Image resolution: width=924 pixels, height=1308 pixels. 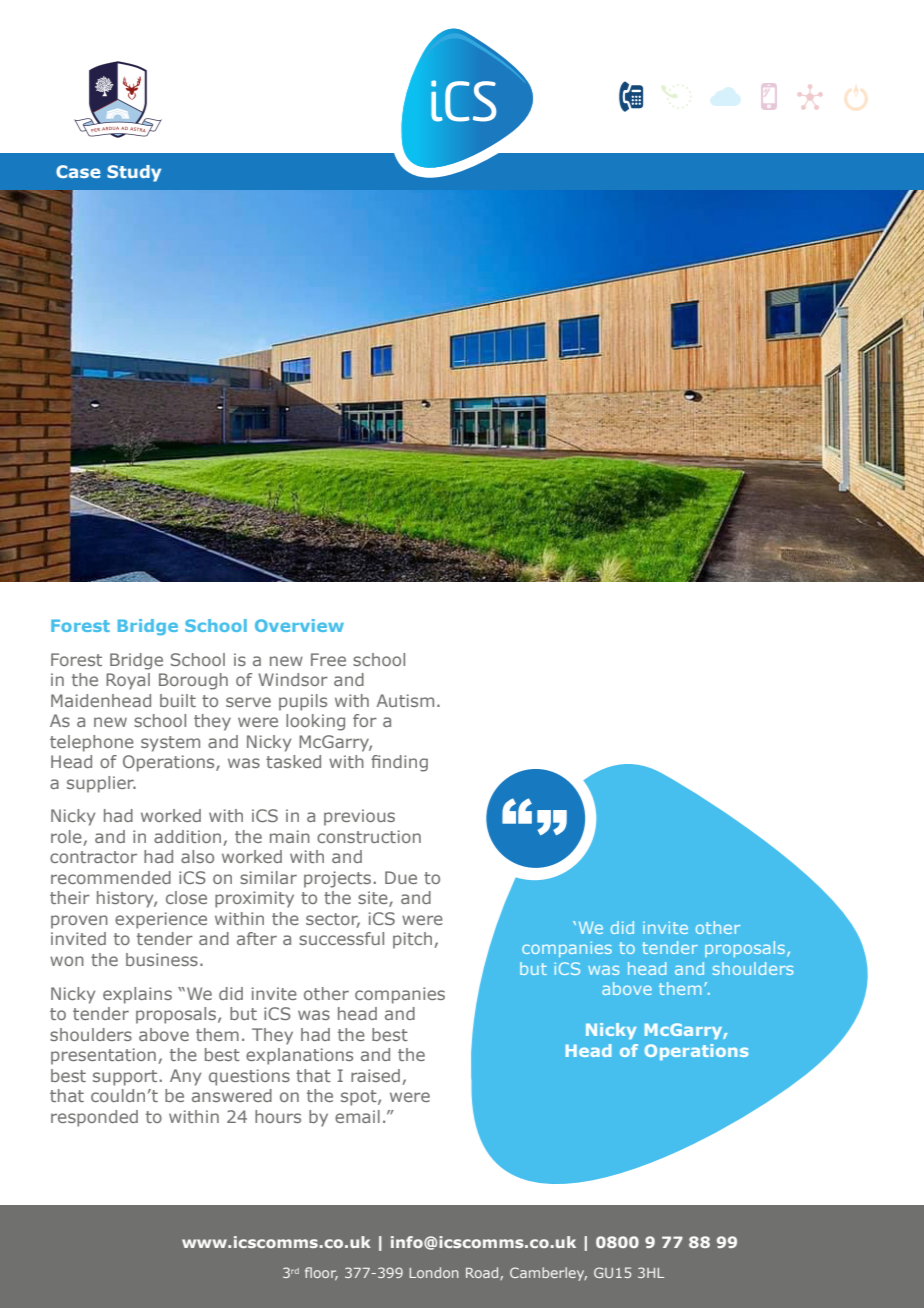 I want to click on London, so click(x=434, y=1272).
